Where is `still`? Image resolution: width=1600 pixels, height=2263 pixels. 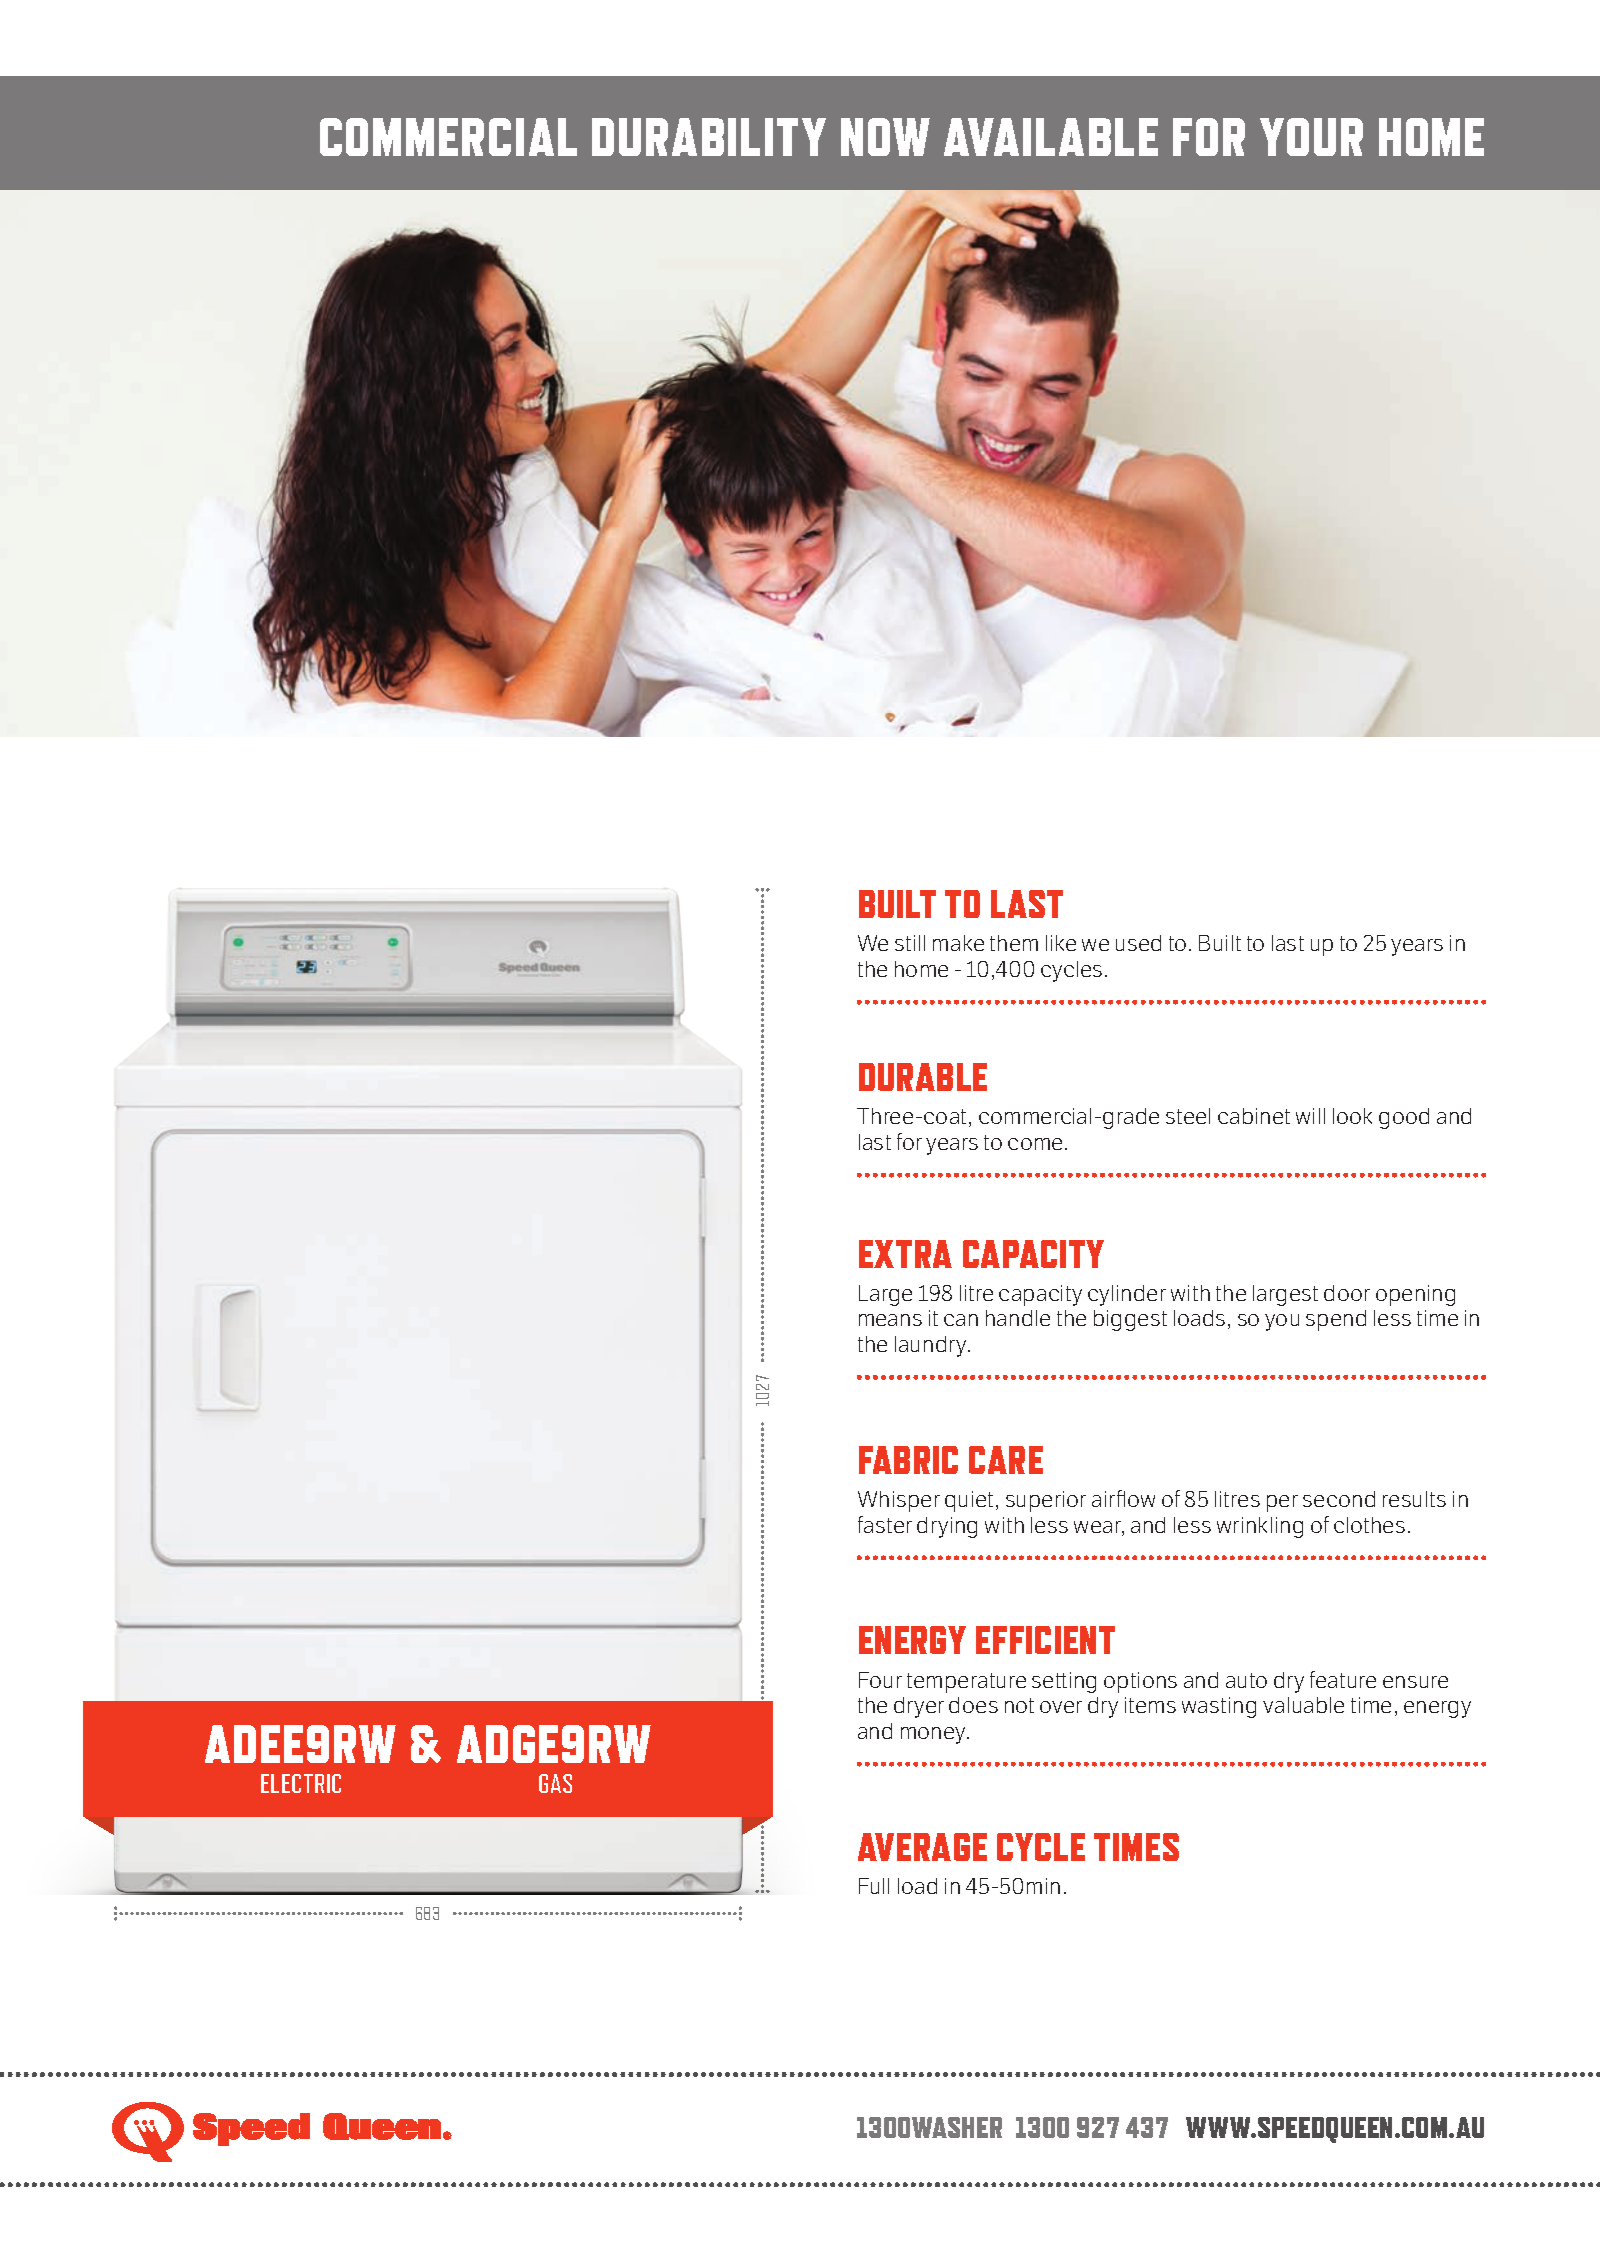
still is located at coordinates (910, 943).
